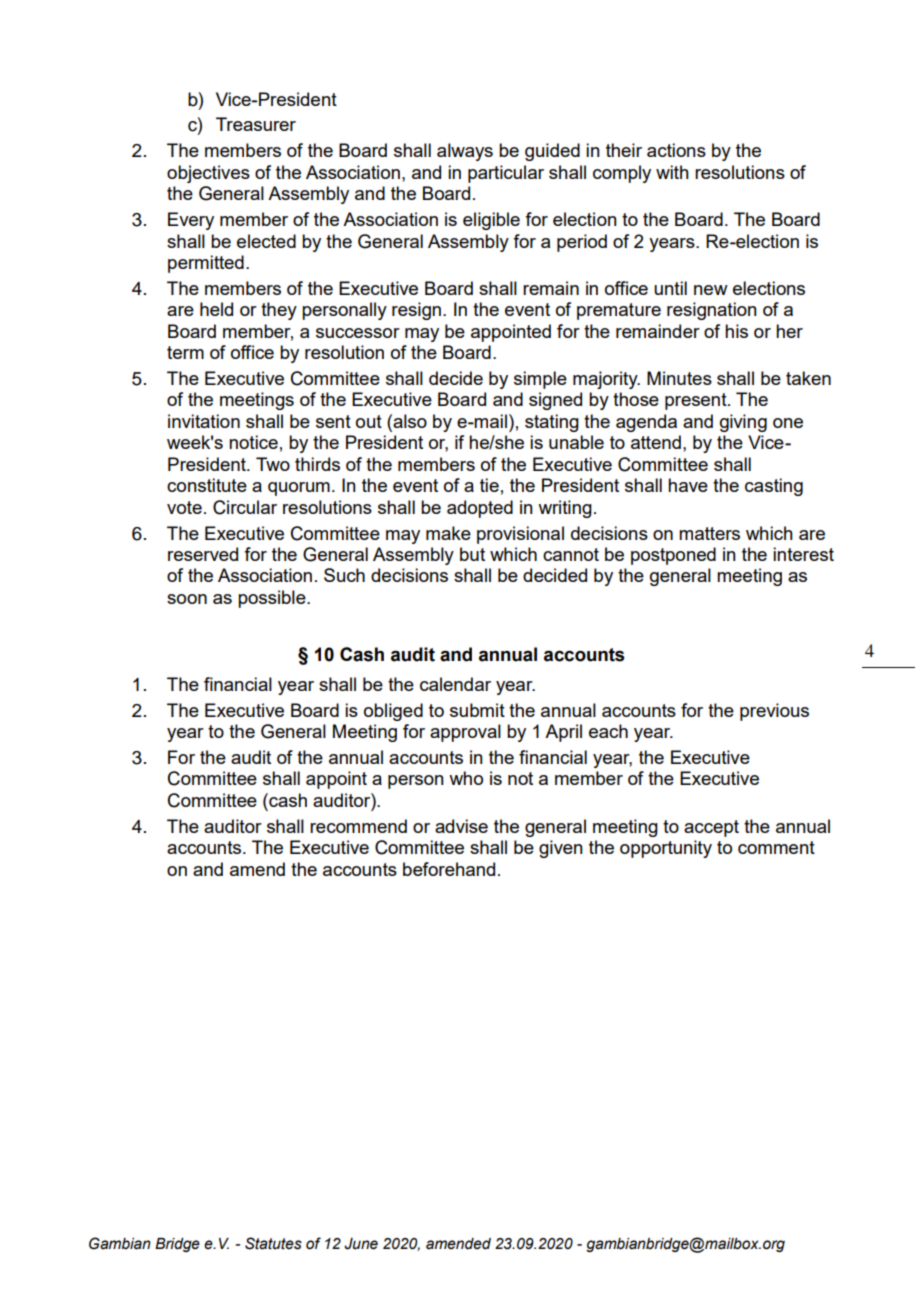 The height and width of the document is (1308, 924). I want to click on submit, so click(477, 710).
